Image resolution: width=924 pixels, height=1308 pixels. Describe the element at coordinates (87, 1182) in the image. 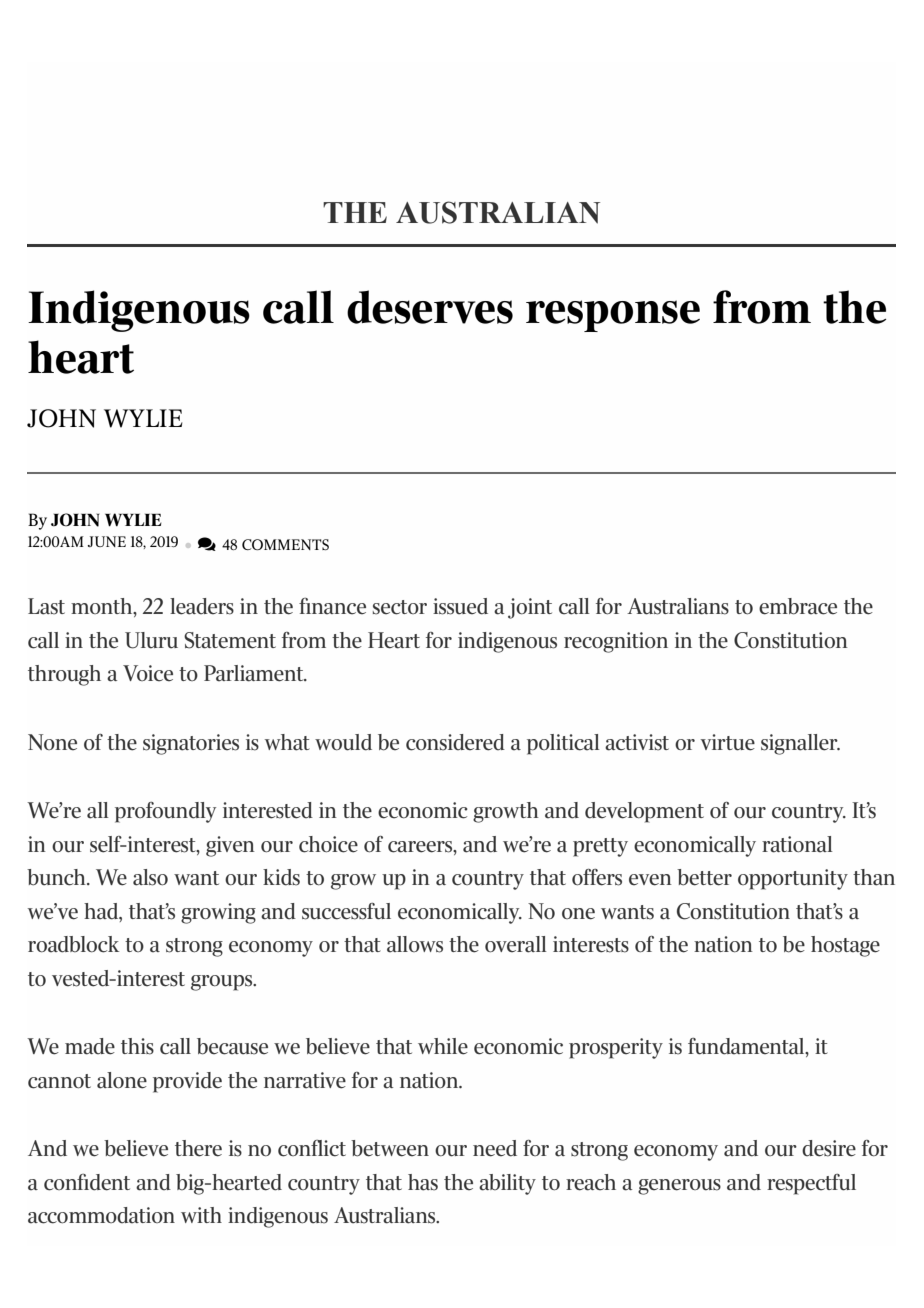

I see `confident` at that location.
